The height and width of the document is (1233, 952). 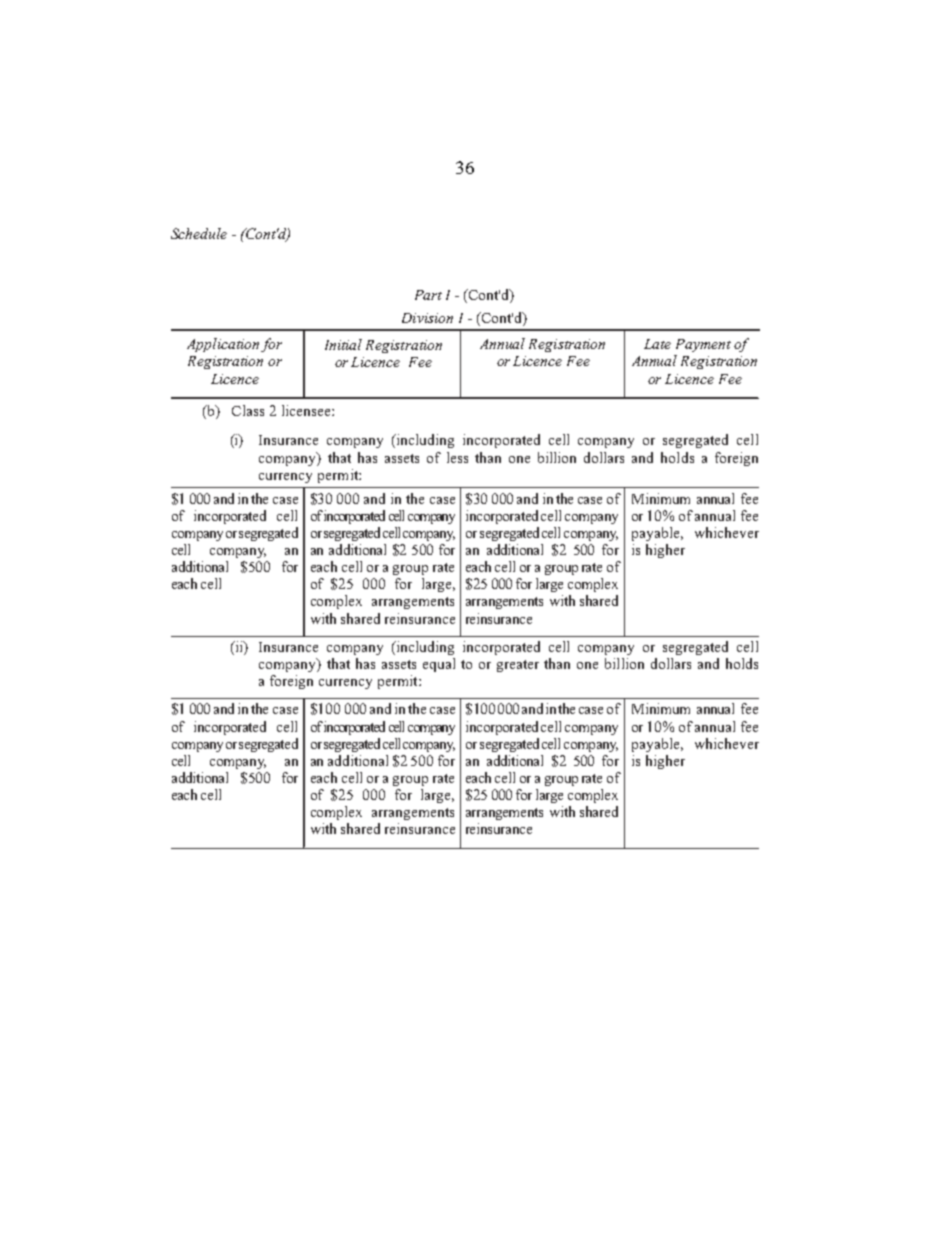 What do you see at coordinates (439, 665) in the document?
I see `equal` at bounding box center [439, 665].
